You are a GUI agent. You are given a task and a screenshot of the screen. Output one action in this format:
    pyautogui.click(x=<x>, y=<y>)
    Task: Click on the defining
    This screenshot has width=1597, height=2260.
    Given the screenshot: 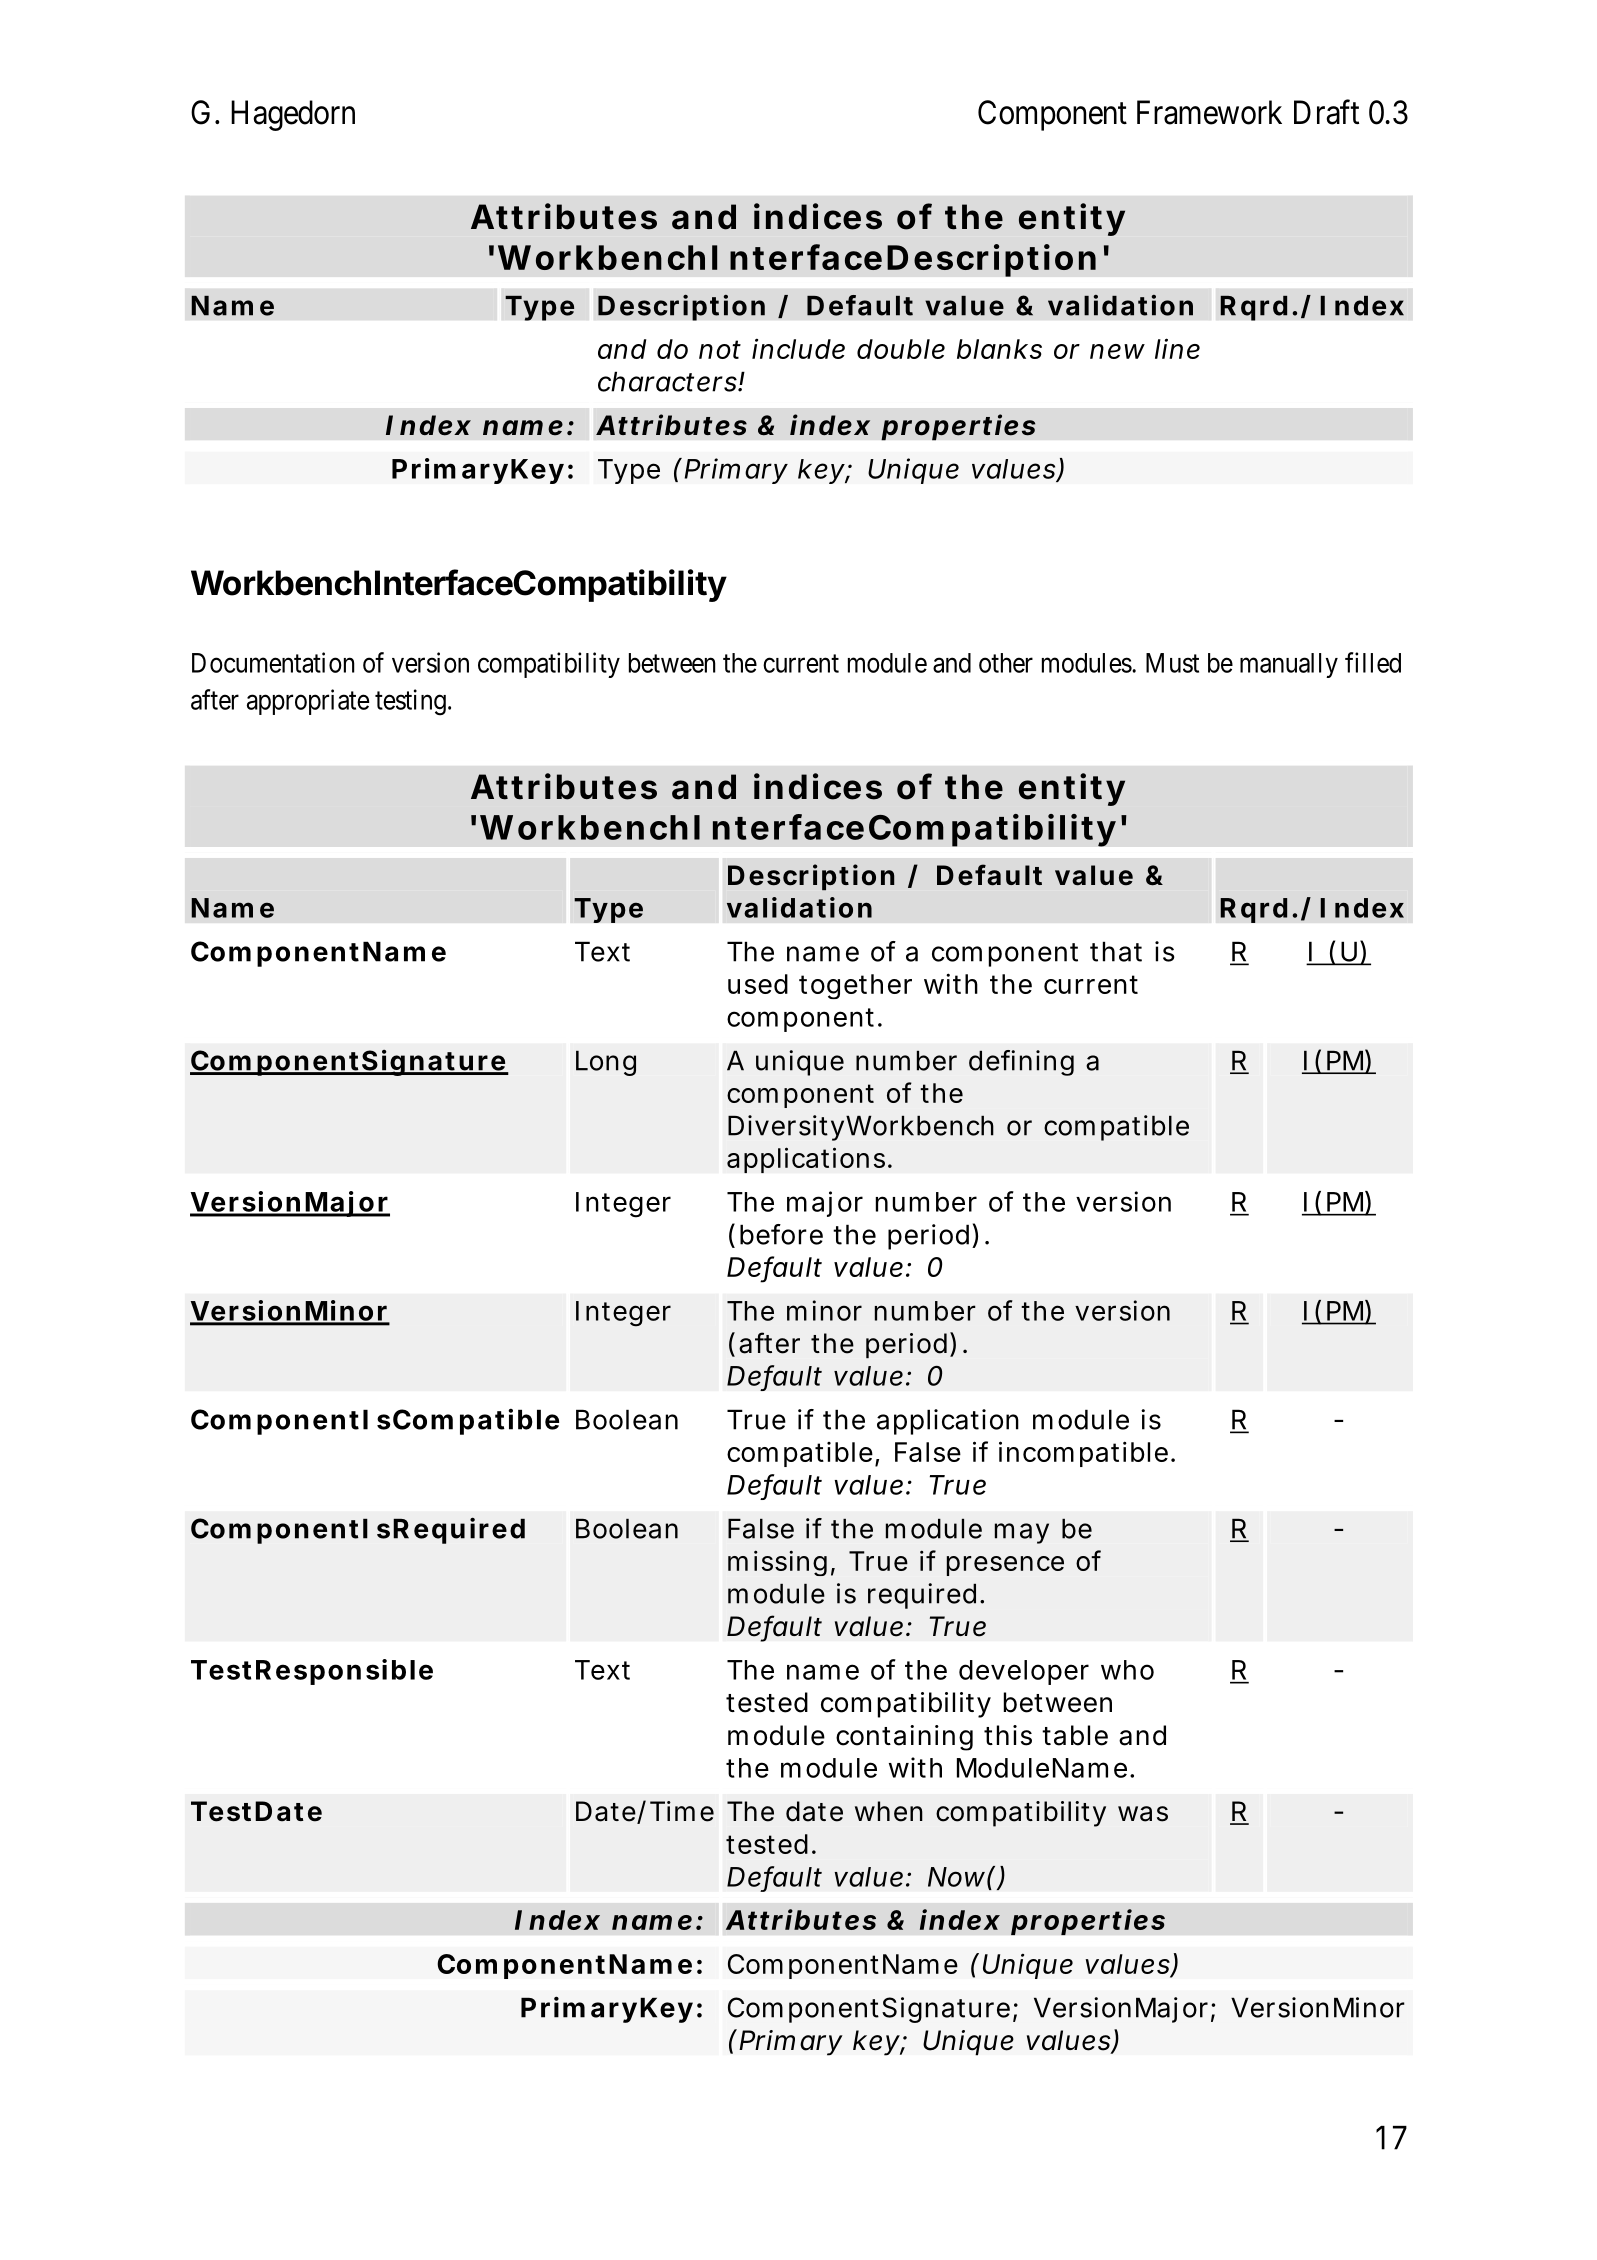 What is the action you would take?
    pyautogui.click(x=1021, y=1063)
